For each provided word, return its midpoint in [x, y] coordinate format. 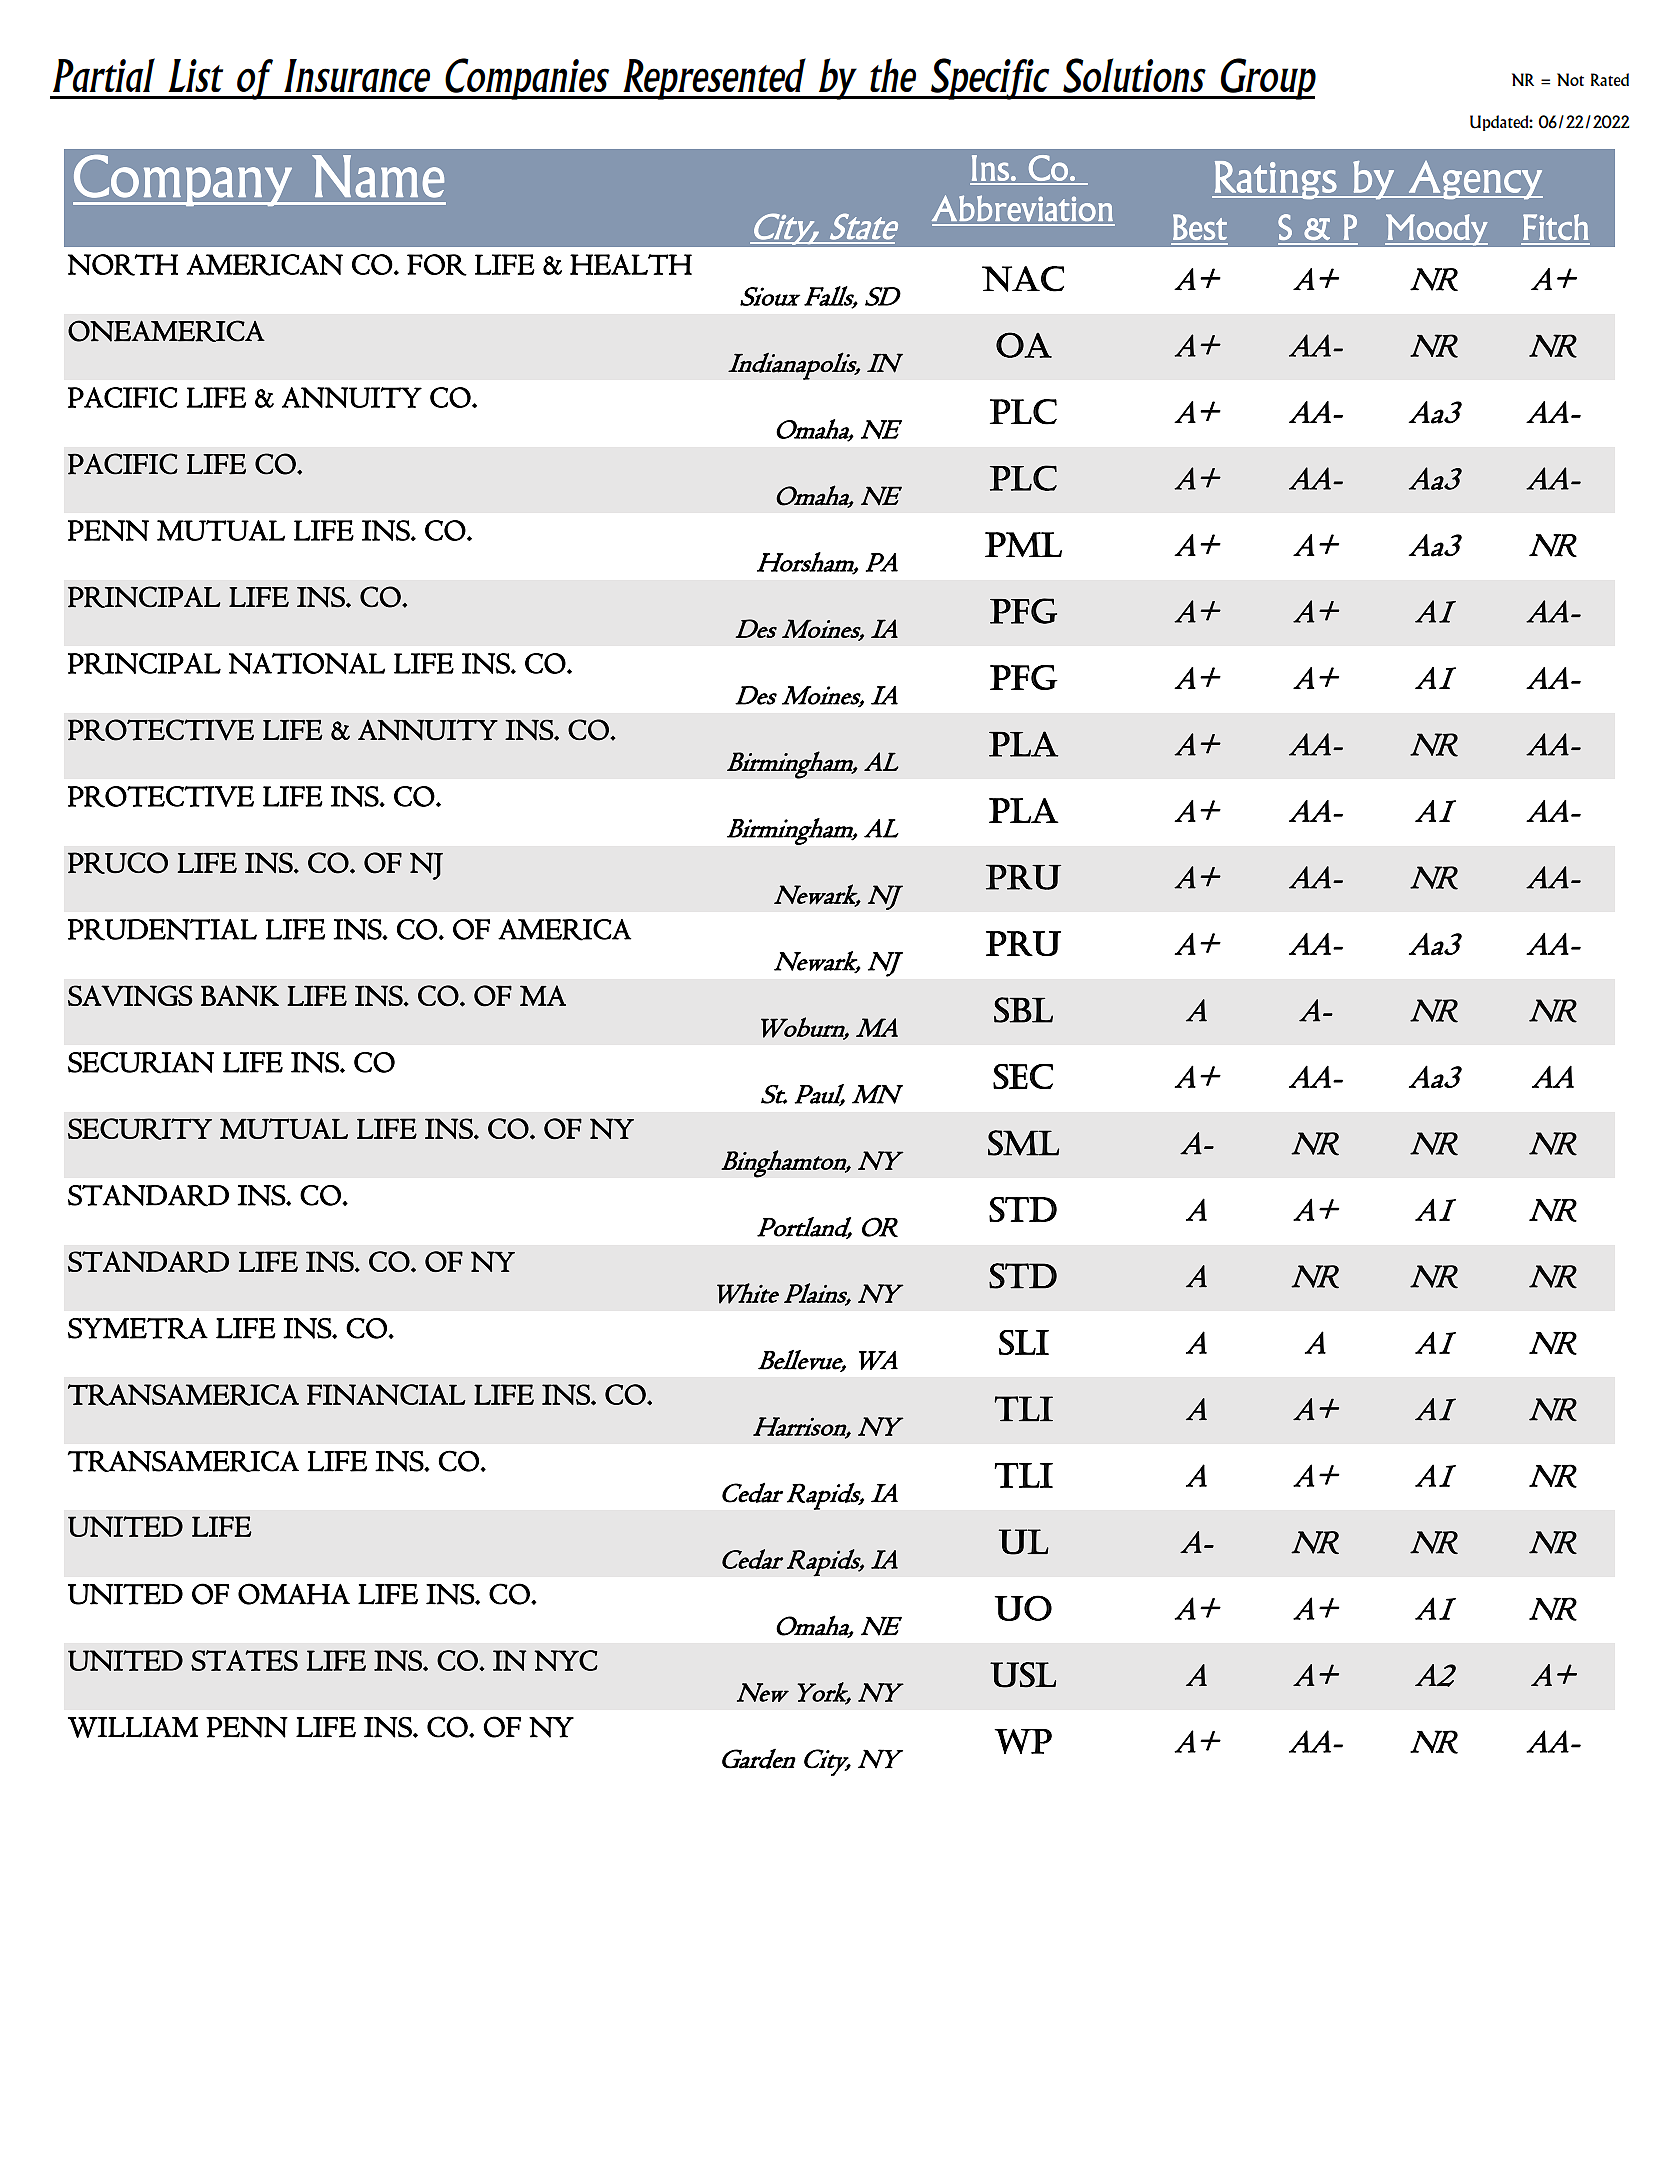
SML [1023, 1143]
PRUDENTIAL [162, 930]
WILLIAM [133, 1727]
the [893, 75]
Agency [1474, 180]
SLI [1024, 1342]
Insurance [357, 75]
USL [1023, 1675]
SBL [1023, 1010]
